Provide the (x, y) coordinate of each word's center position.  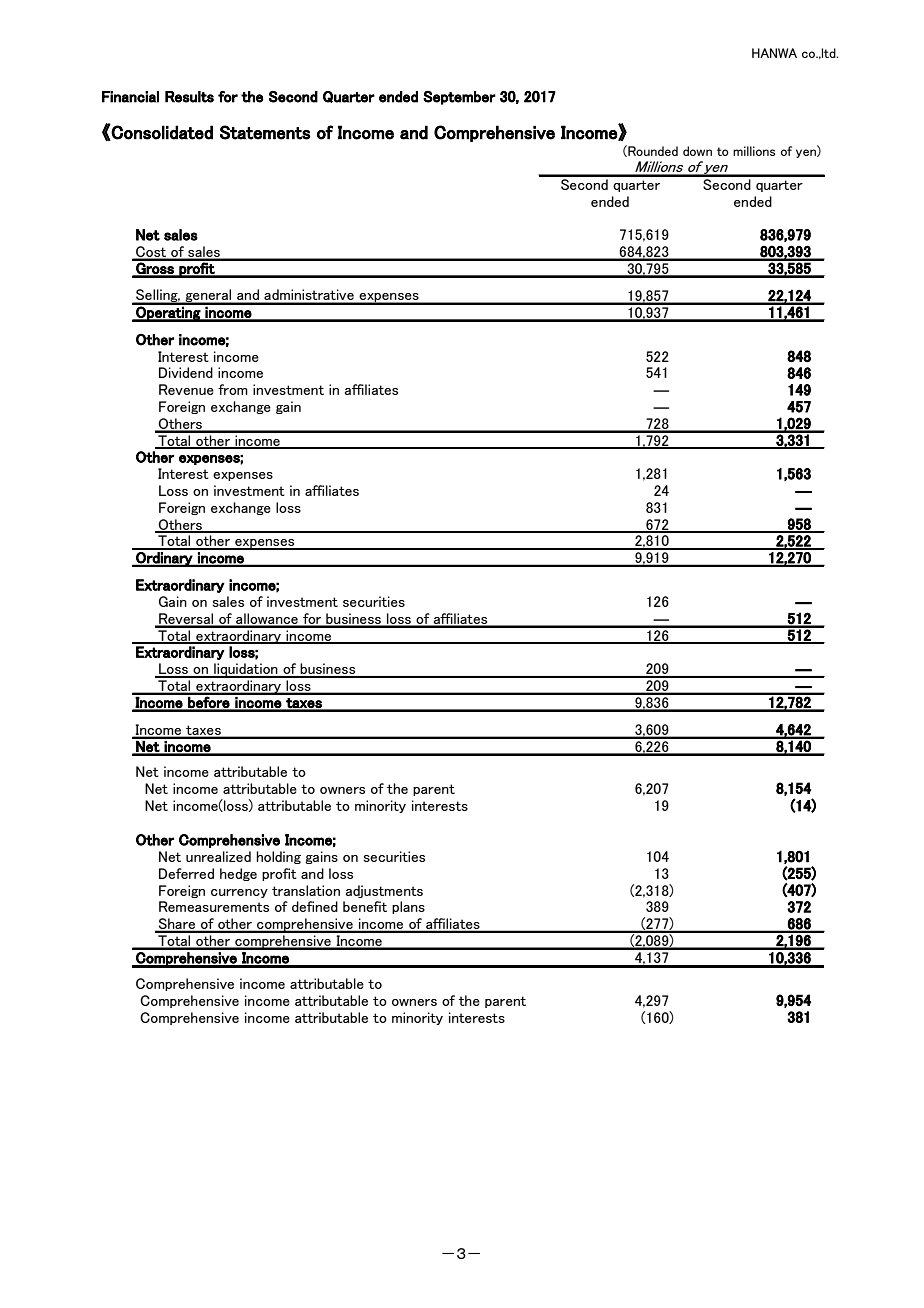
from (233, 389)
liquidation (246, 670)
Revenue (186, 389)
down (697, 151)
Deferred (186, 873)
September (459, 98)
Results (189, 97)
